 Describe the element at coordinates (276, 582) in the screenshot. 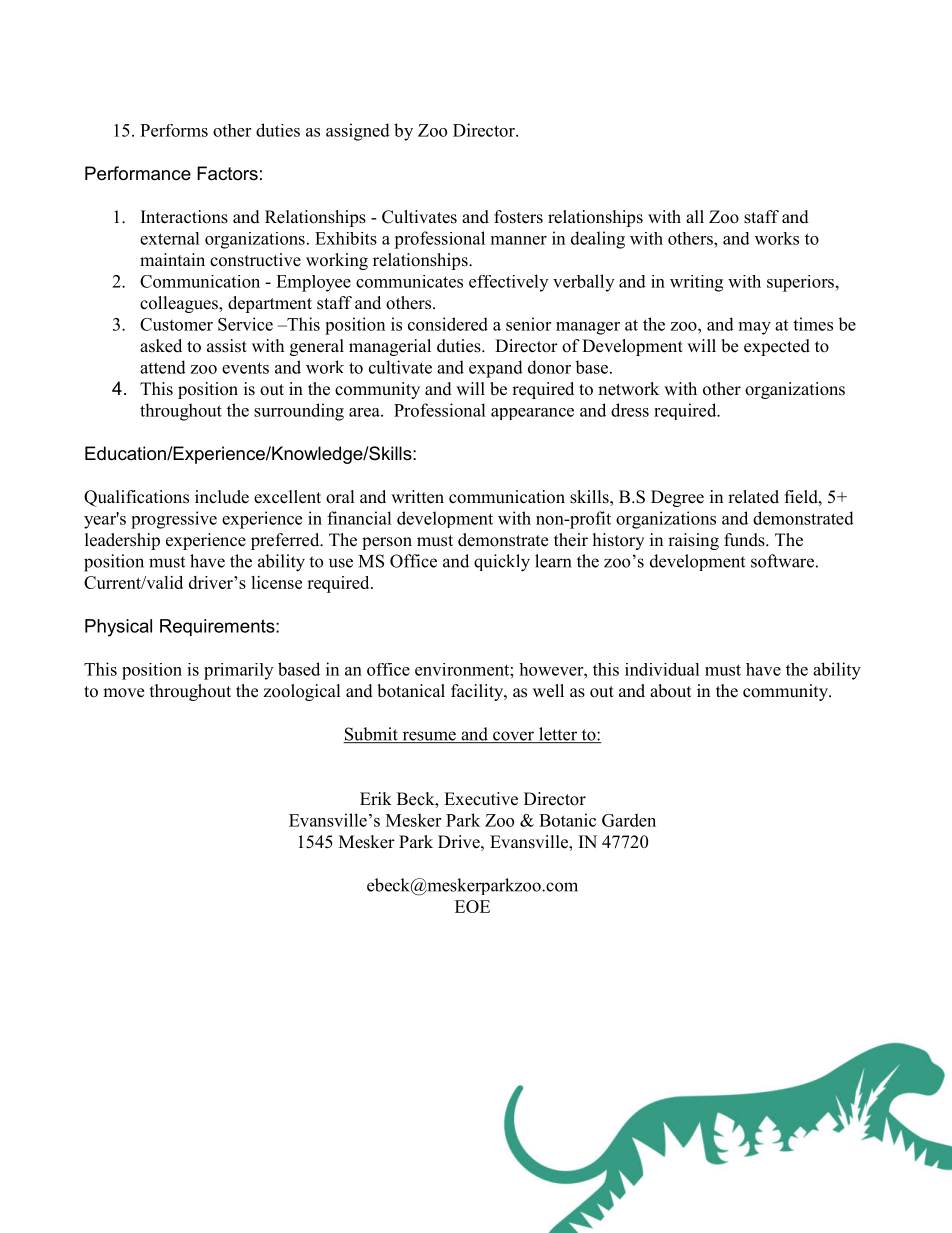

I see `license` at that location.
